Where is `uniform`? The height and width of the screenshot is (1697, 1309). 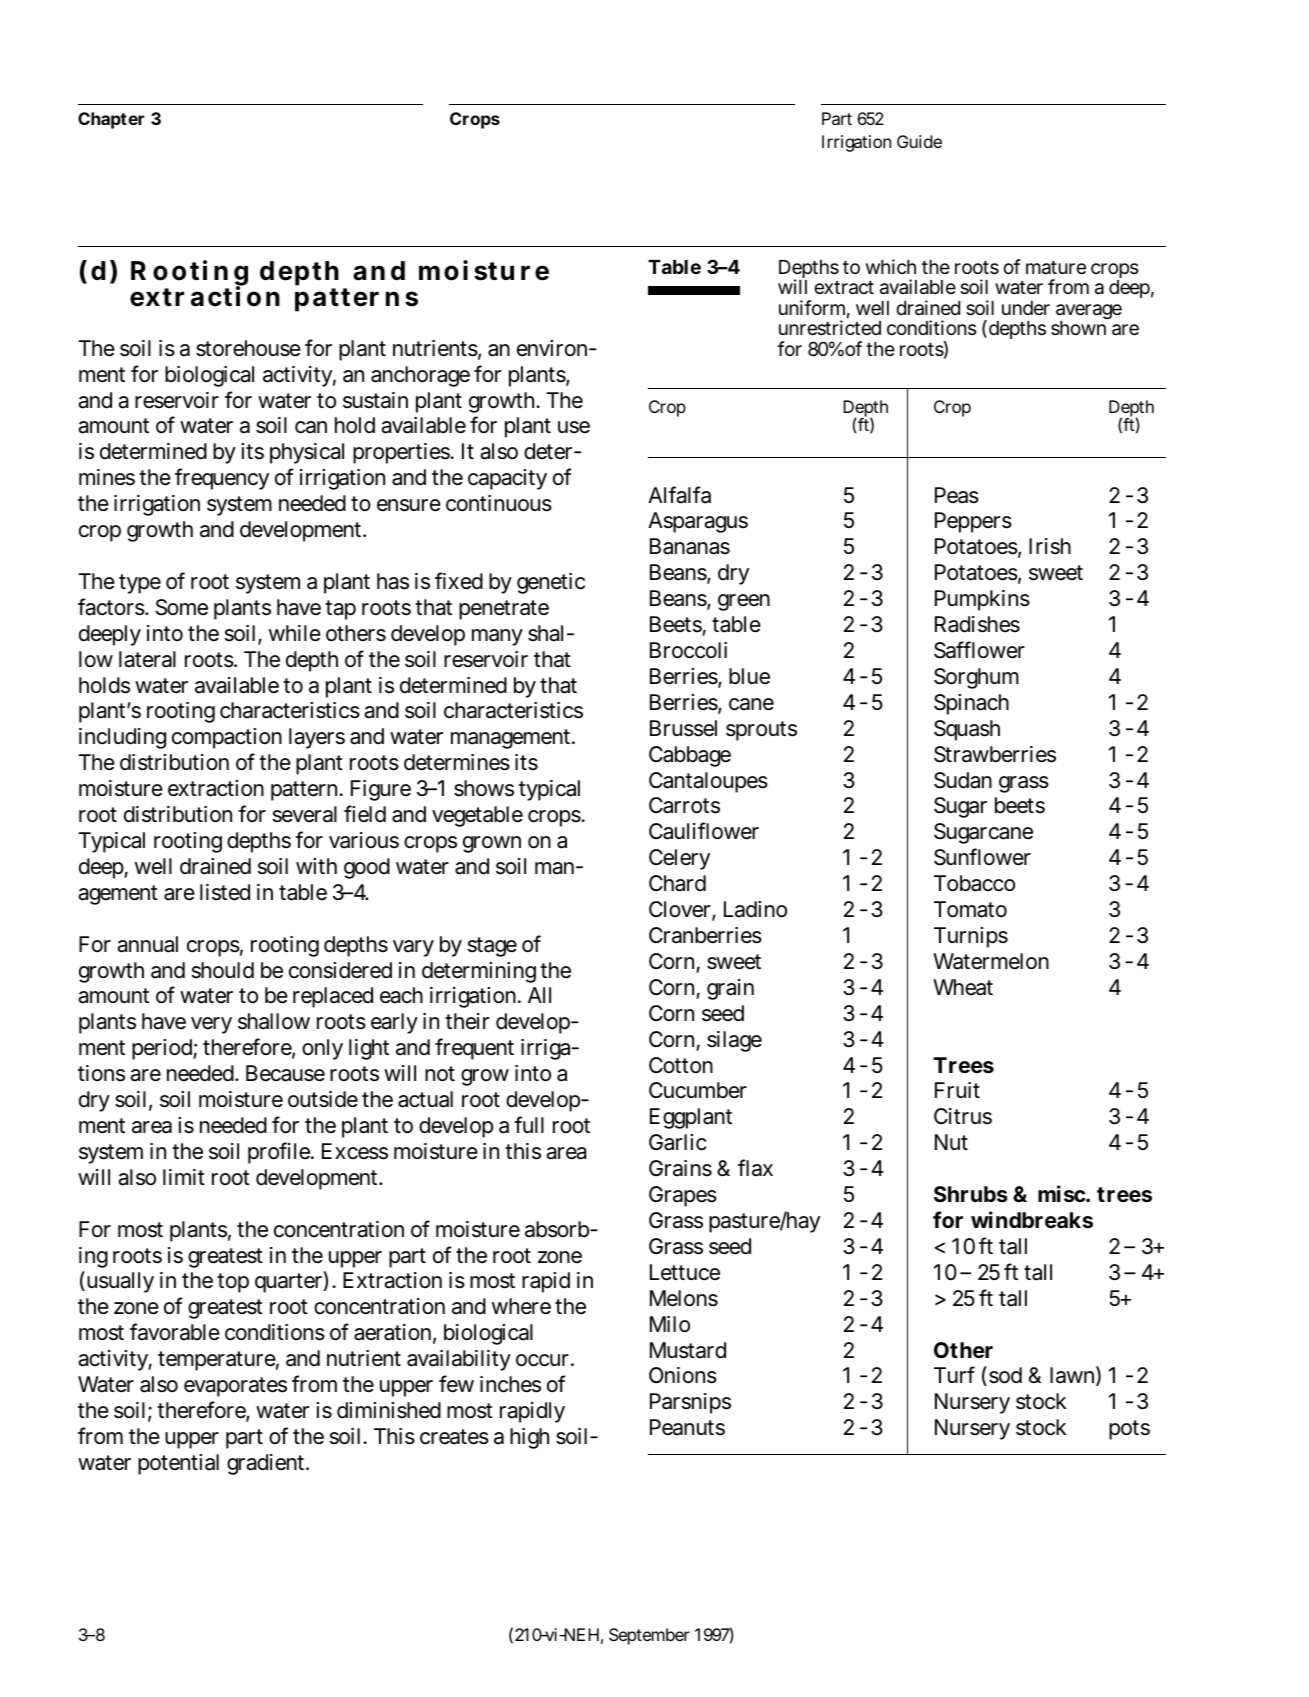
uniform is located at coordinates (814, 309).
